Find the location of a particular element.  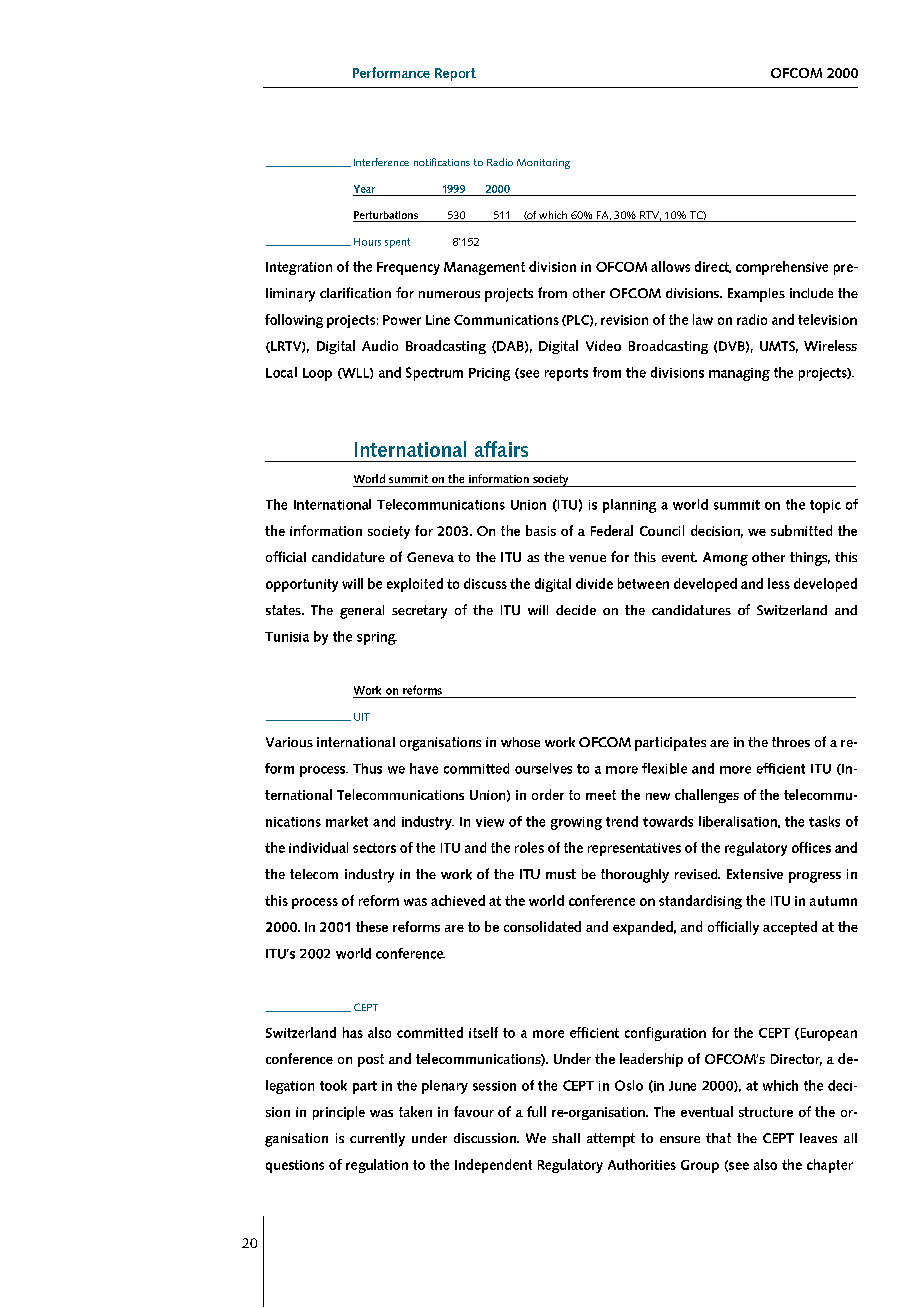

shall is located at coordinates (566, 1138).
